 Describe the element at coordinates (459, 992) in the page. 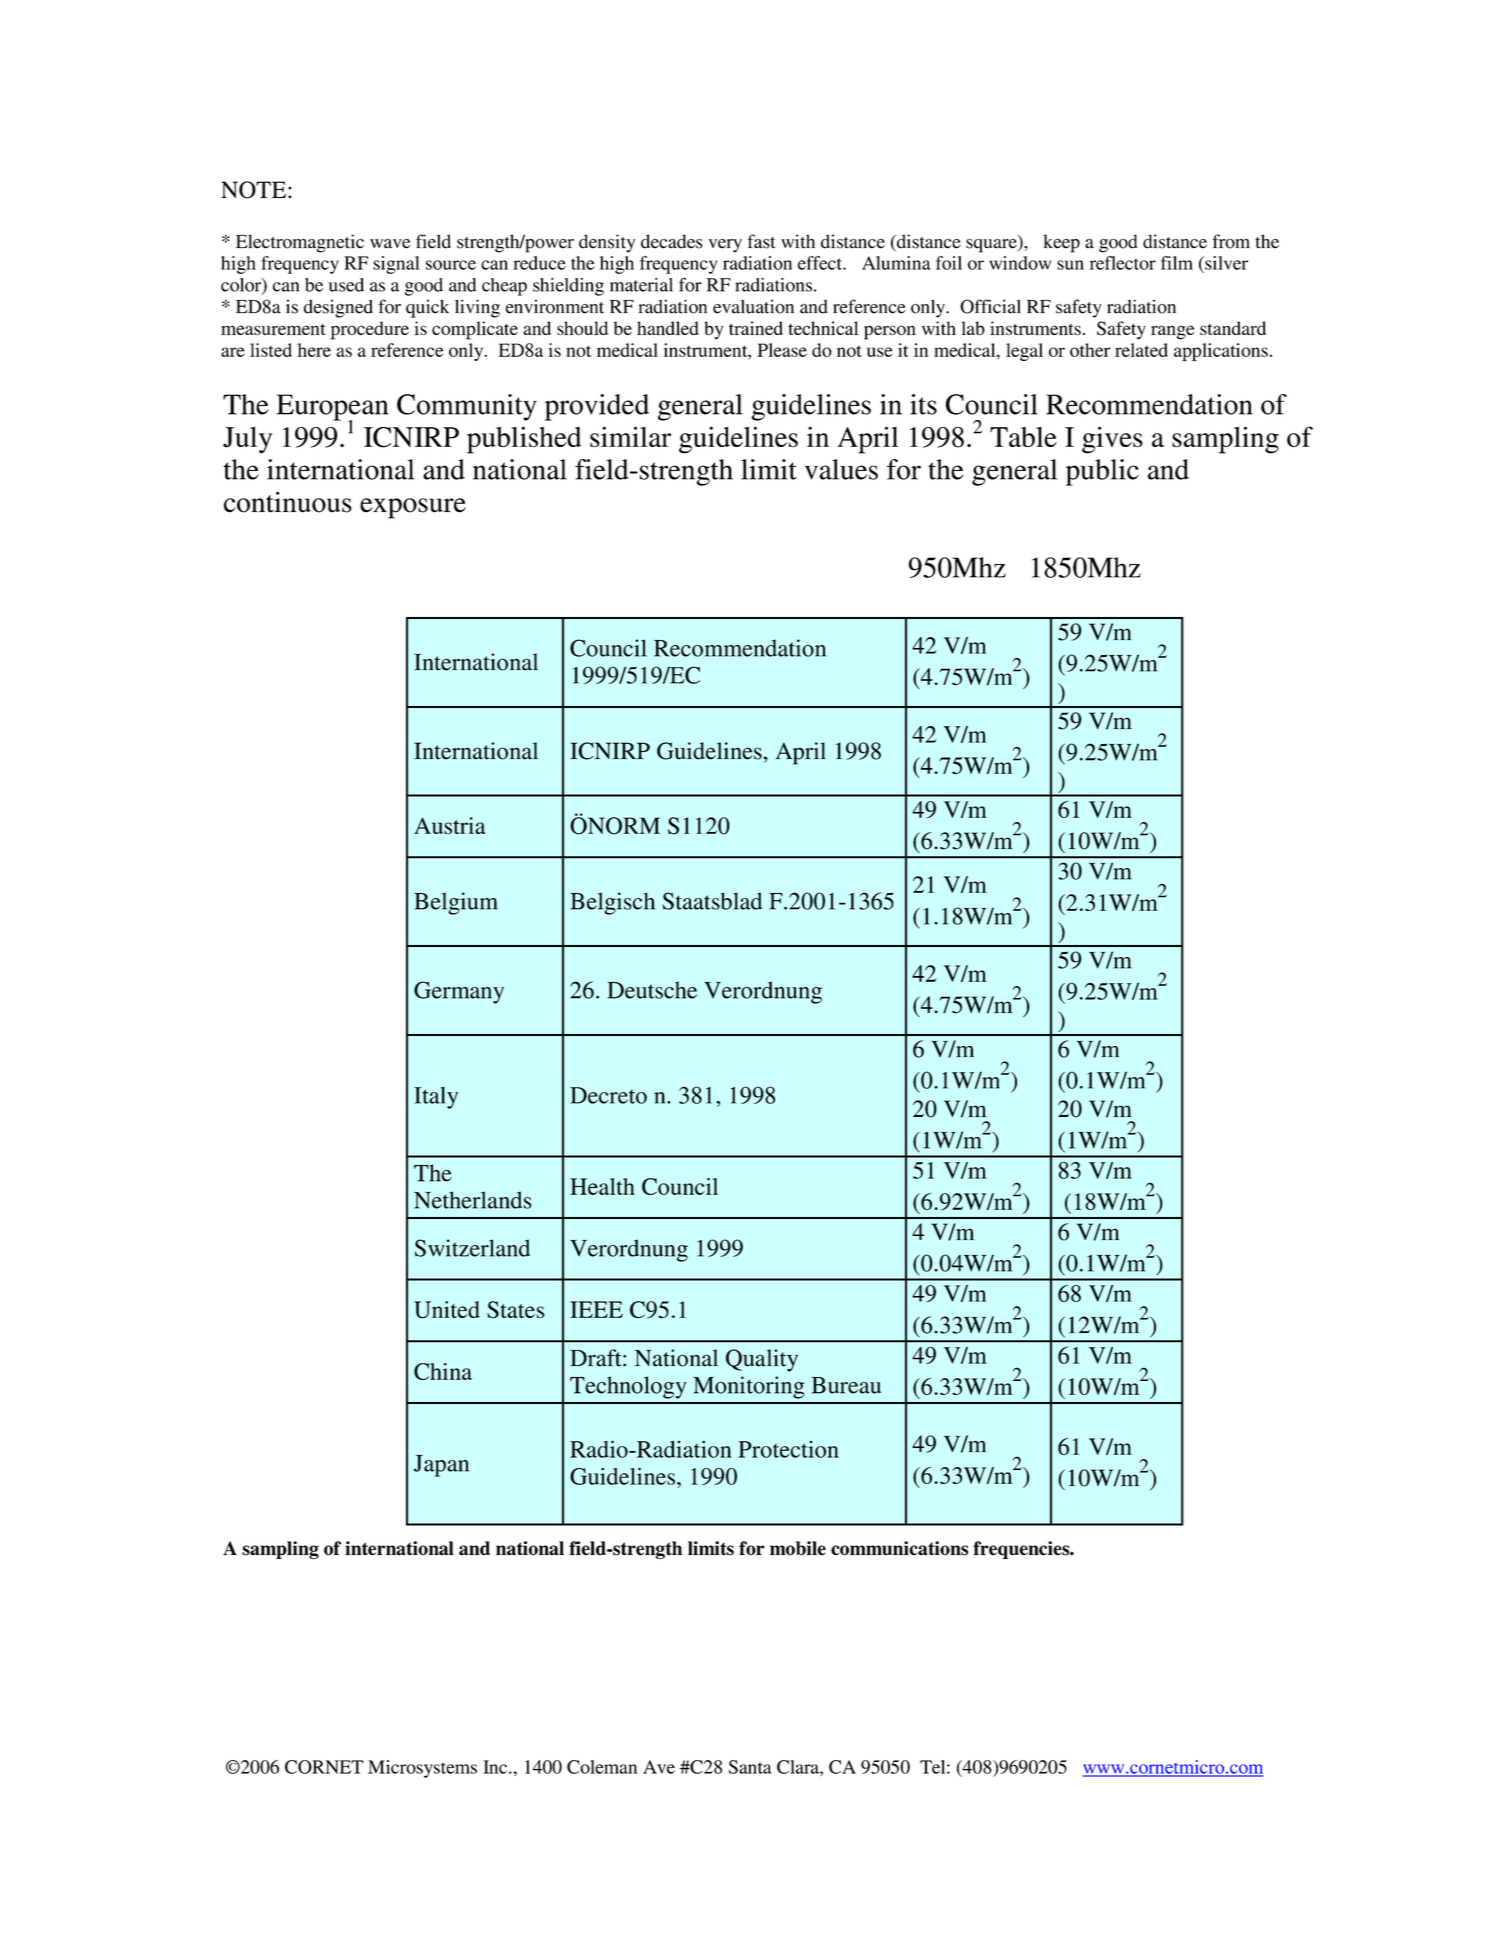

I see `Germany` at that location.
